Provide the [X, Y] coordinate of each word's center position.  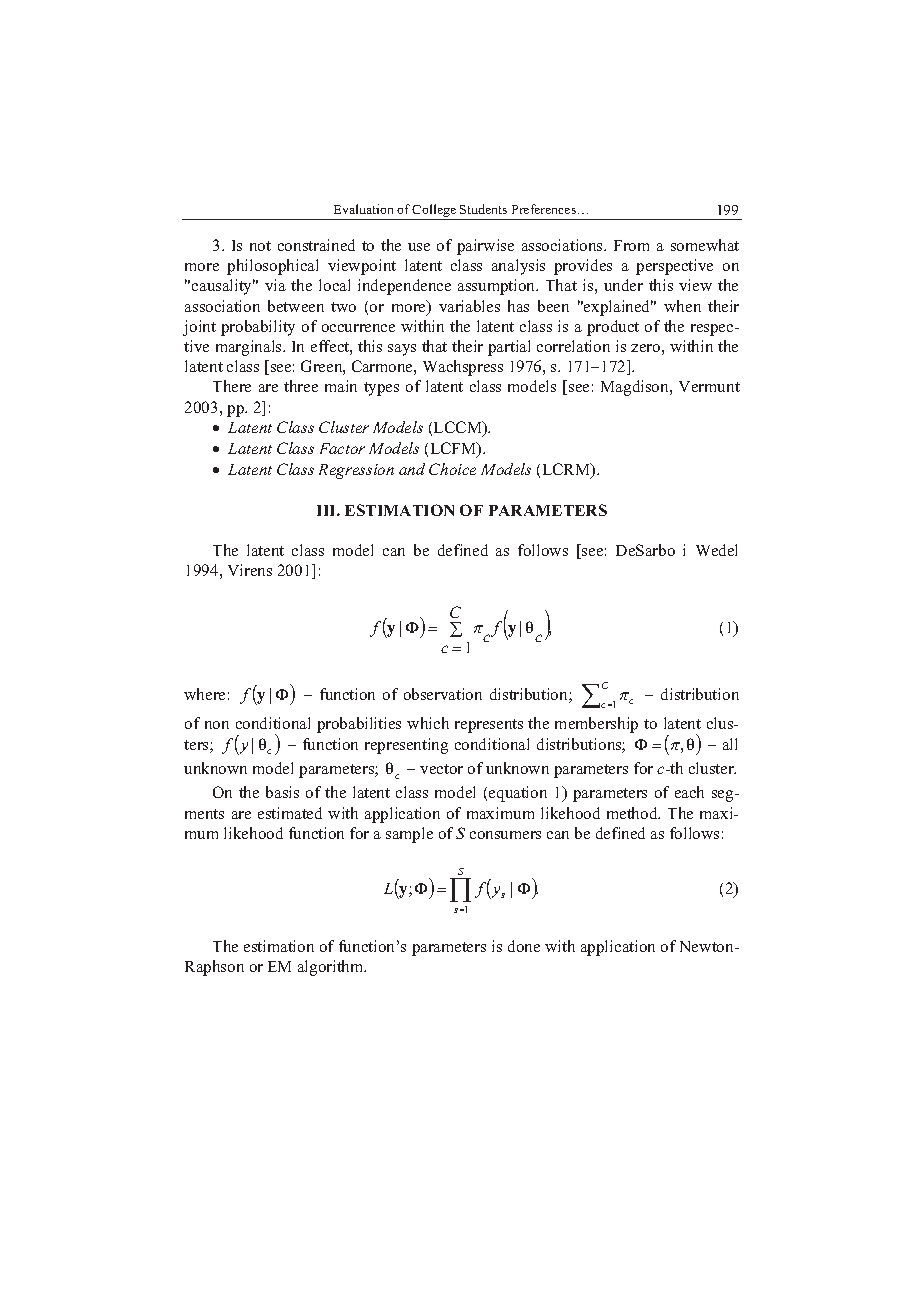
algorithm [332, 968]
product [613, 328]
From [631, 245]
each [689, 792]
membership [596, 725]
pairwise [485, 247]
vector [441, 769]
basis [282, 792]
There [232, 386]
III [327, 510]
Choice [452, 469]
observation [443, 694]
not [260, 246]
